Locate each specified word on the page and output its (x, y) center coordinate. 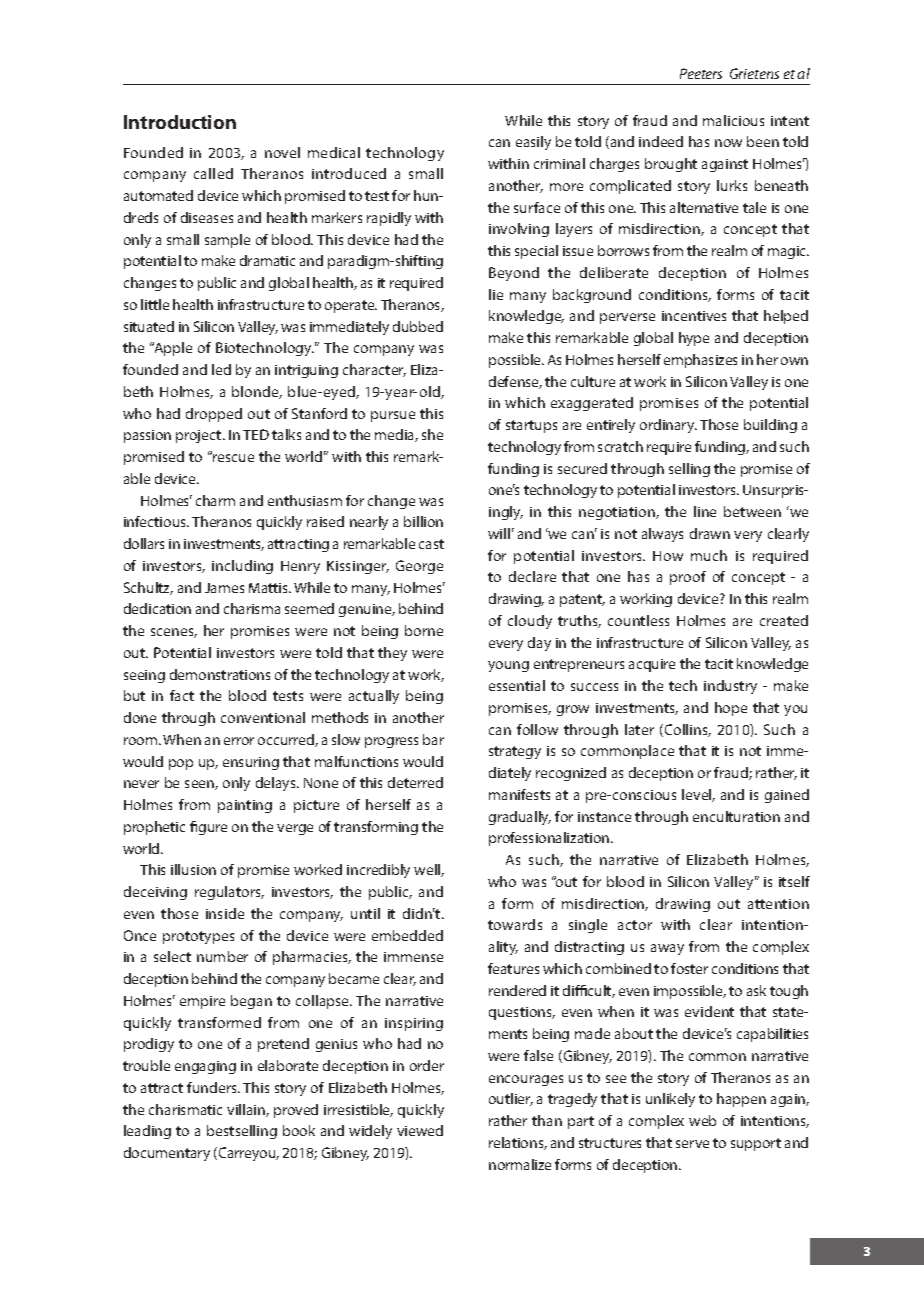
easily (533, 143)
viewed (420, 1130)
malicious (733, 120)
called (213, 173)
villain (247, 1110)
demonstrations (220, 674)
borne (424, 630)
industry (730, 687)
